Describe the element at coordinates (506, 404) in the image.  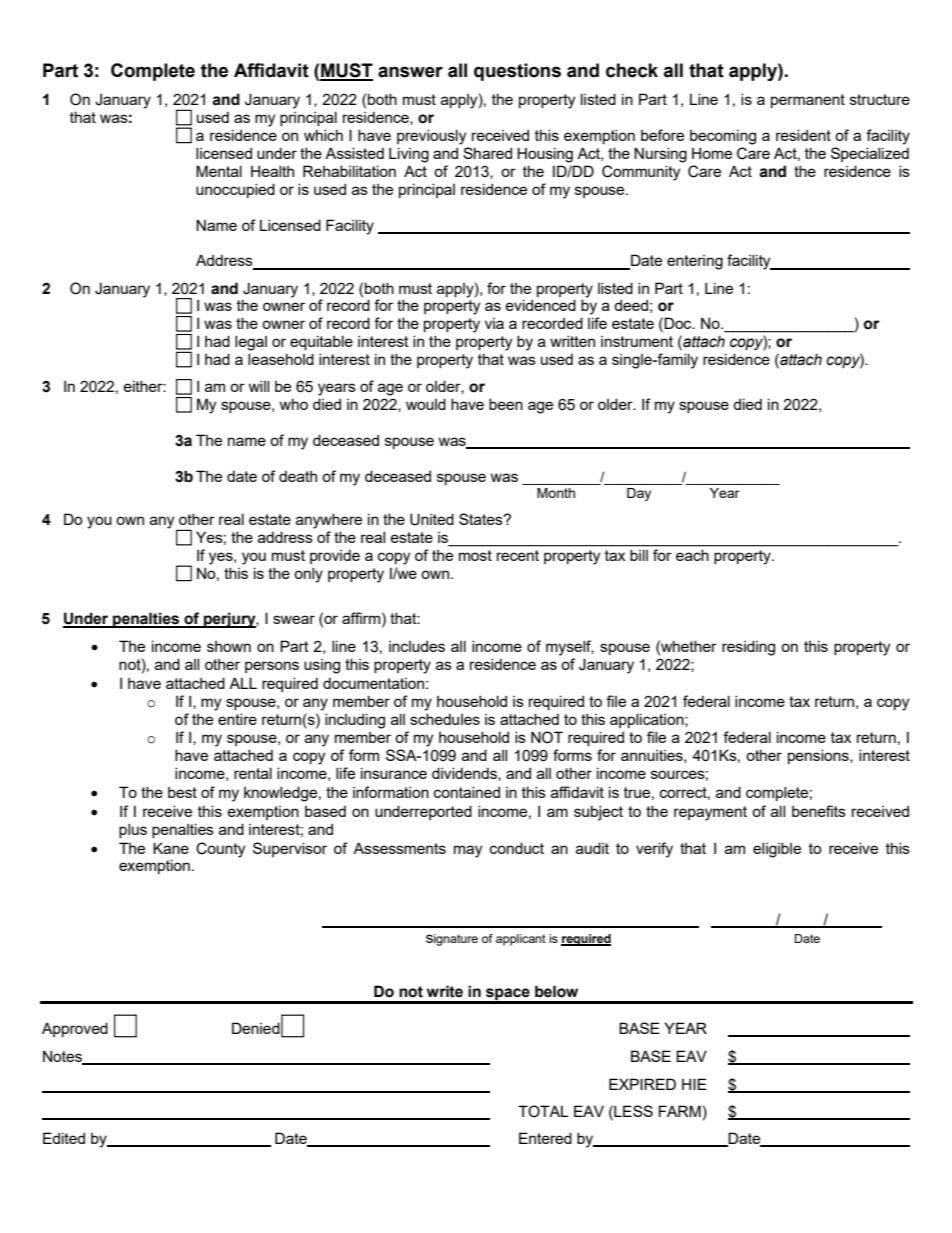
I see `been` at that location.
